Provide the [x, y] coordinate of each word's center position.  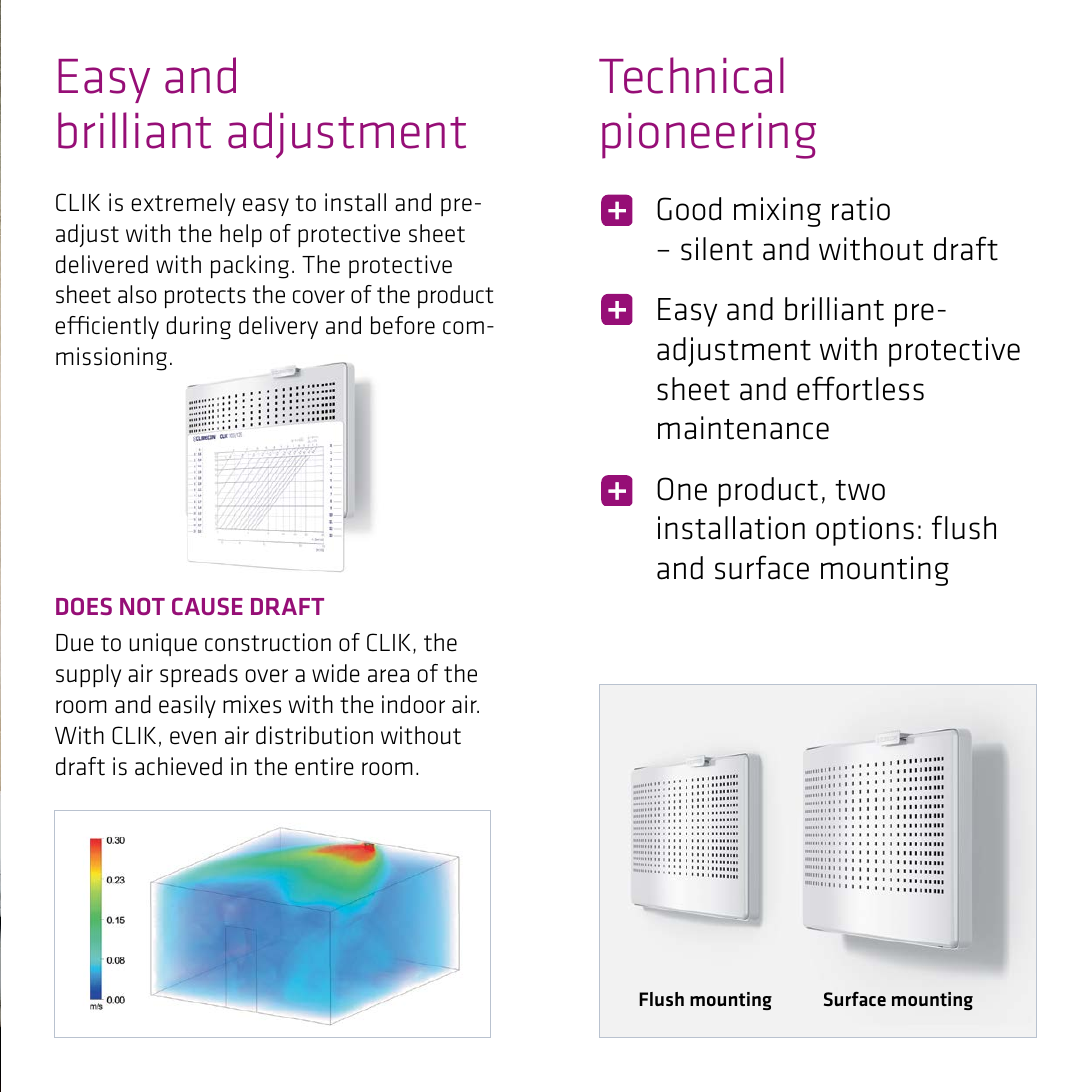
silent [717, 249]
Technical [691, 75]
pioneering [709, 136]
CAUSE [207, 606]
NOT [142, 606]
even [193, 738]
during [198, 328]
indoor [413, 704]
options [865, 531]
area [388, 676]
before [403, 325]
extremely [183, 204]
